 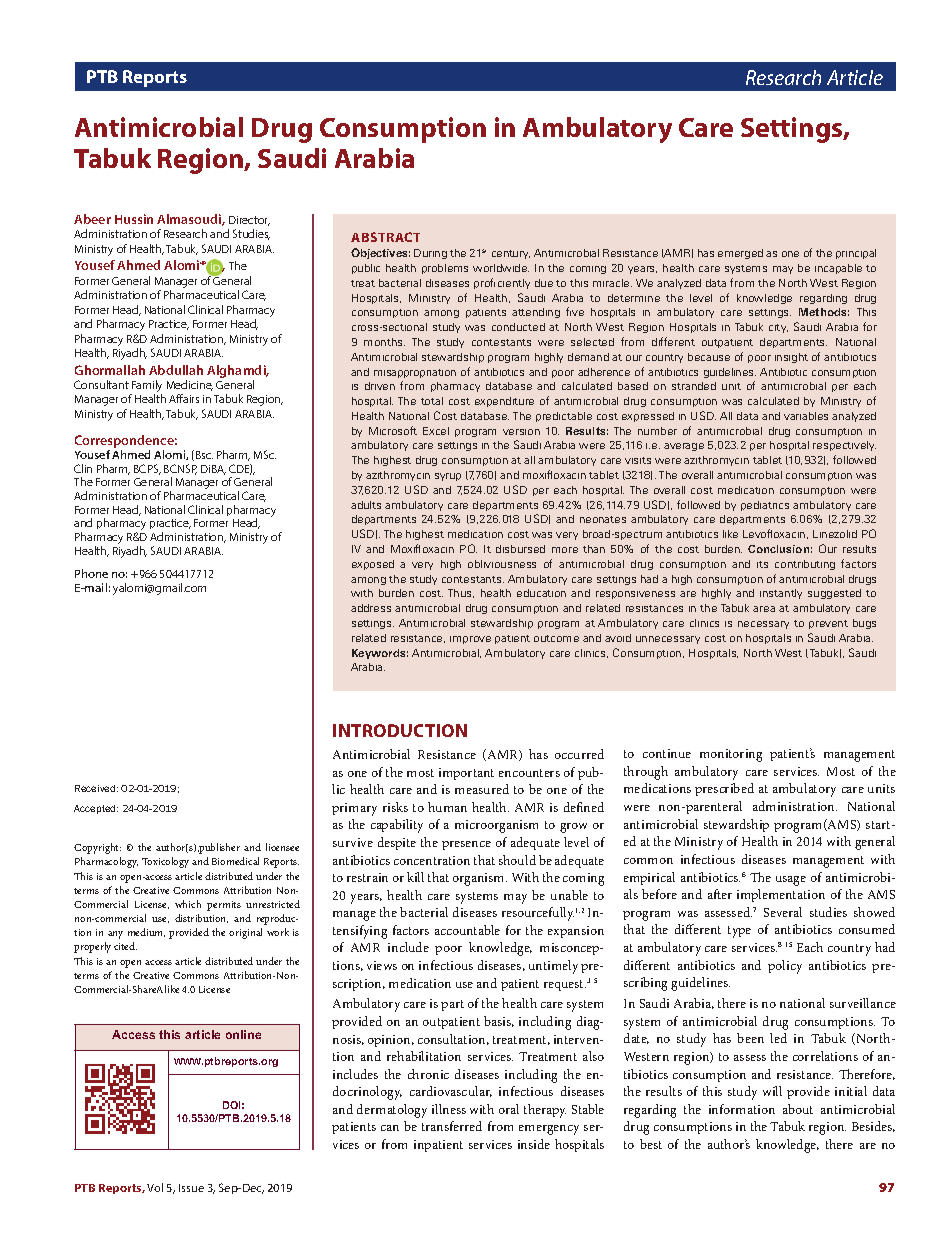 I want to click on Phone, so click(x=91, y=573).
